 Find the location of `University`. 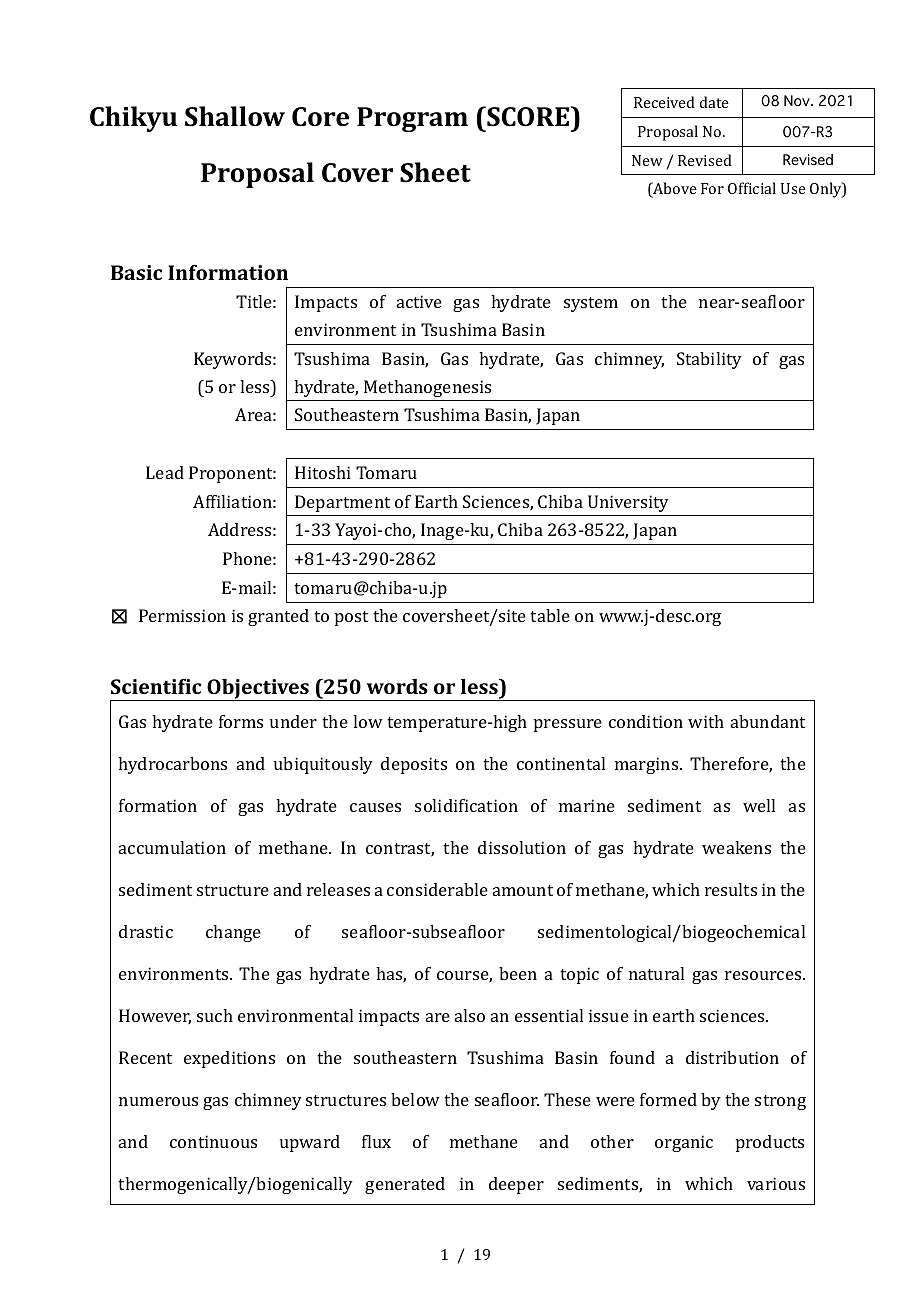

University is located at coordinates (628, 503).
